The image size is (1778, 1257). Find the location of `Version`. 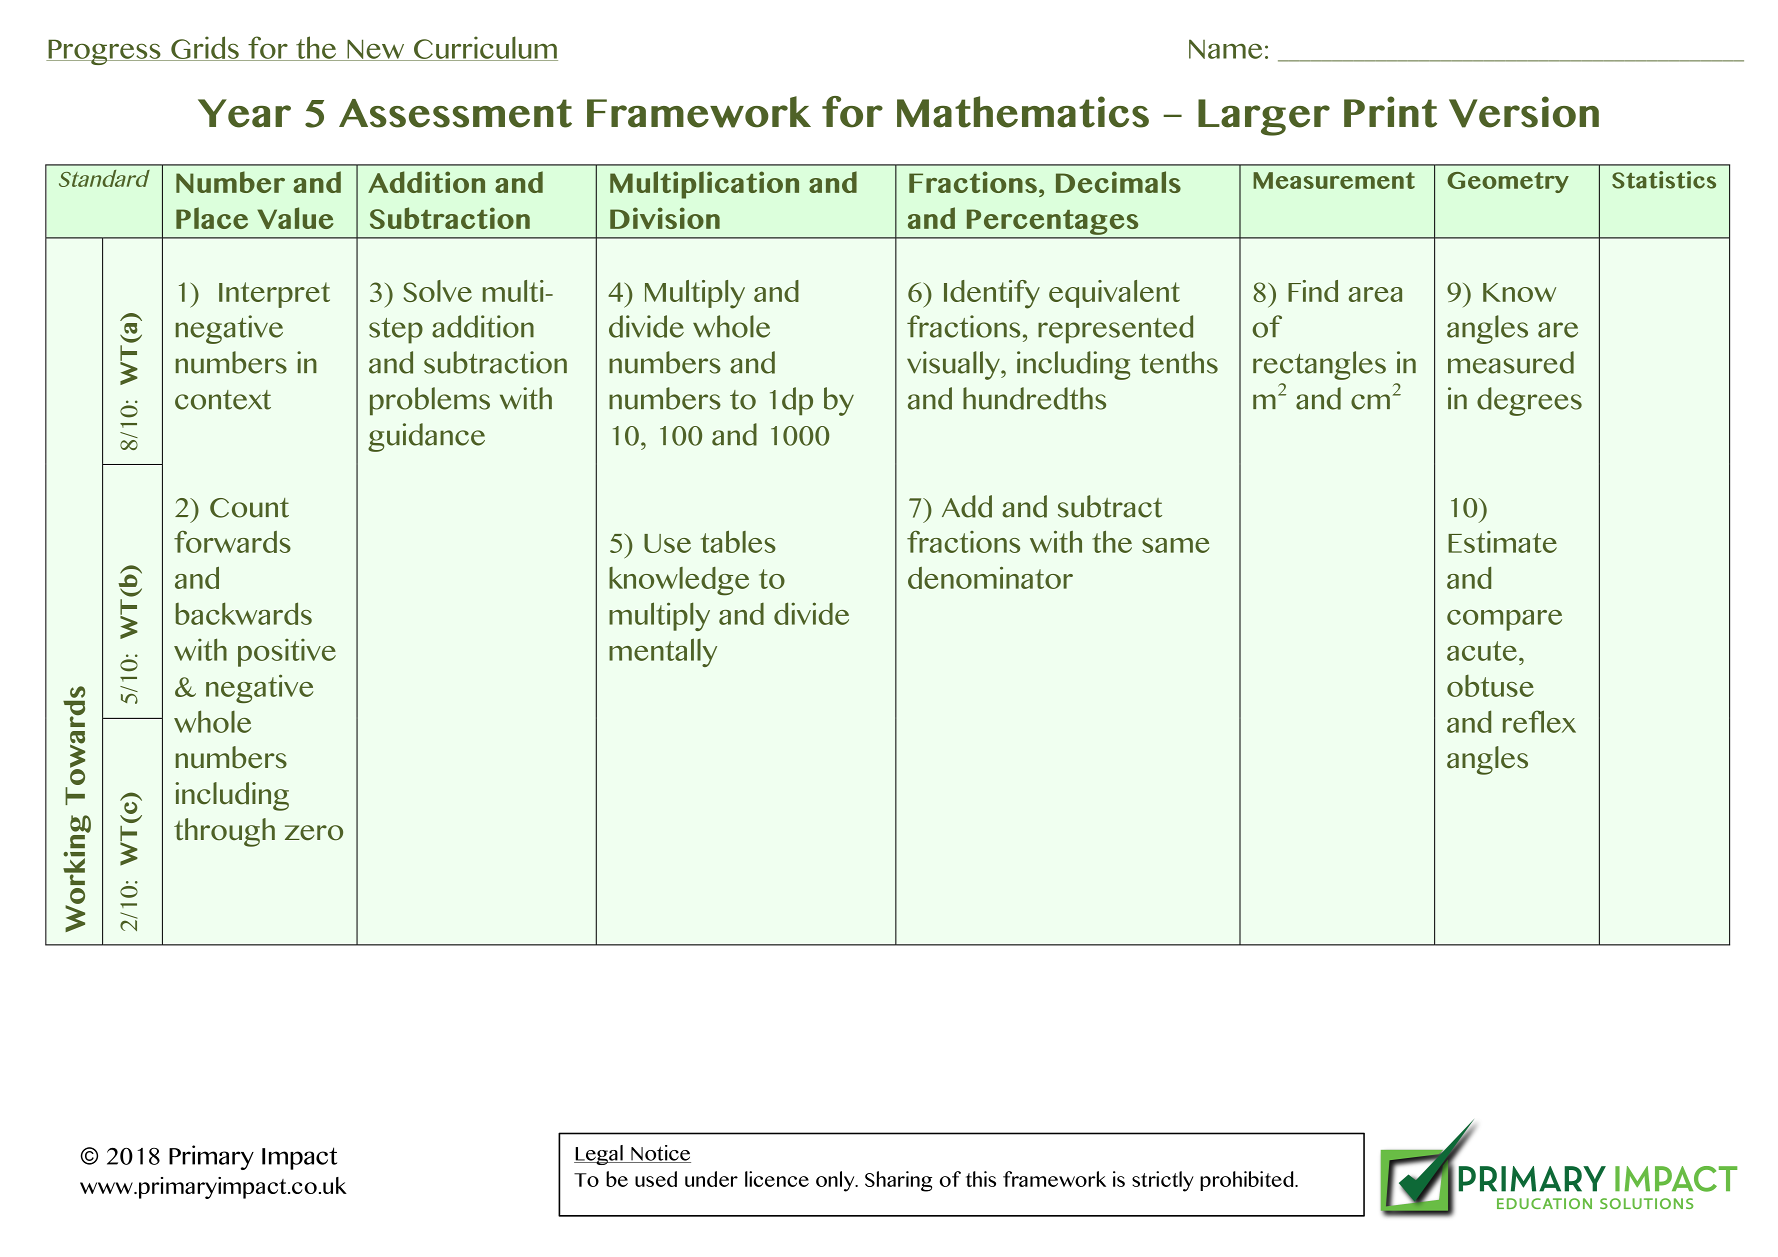

Version is located at coordinates (1524, 112).
